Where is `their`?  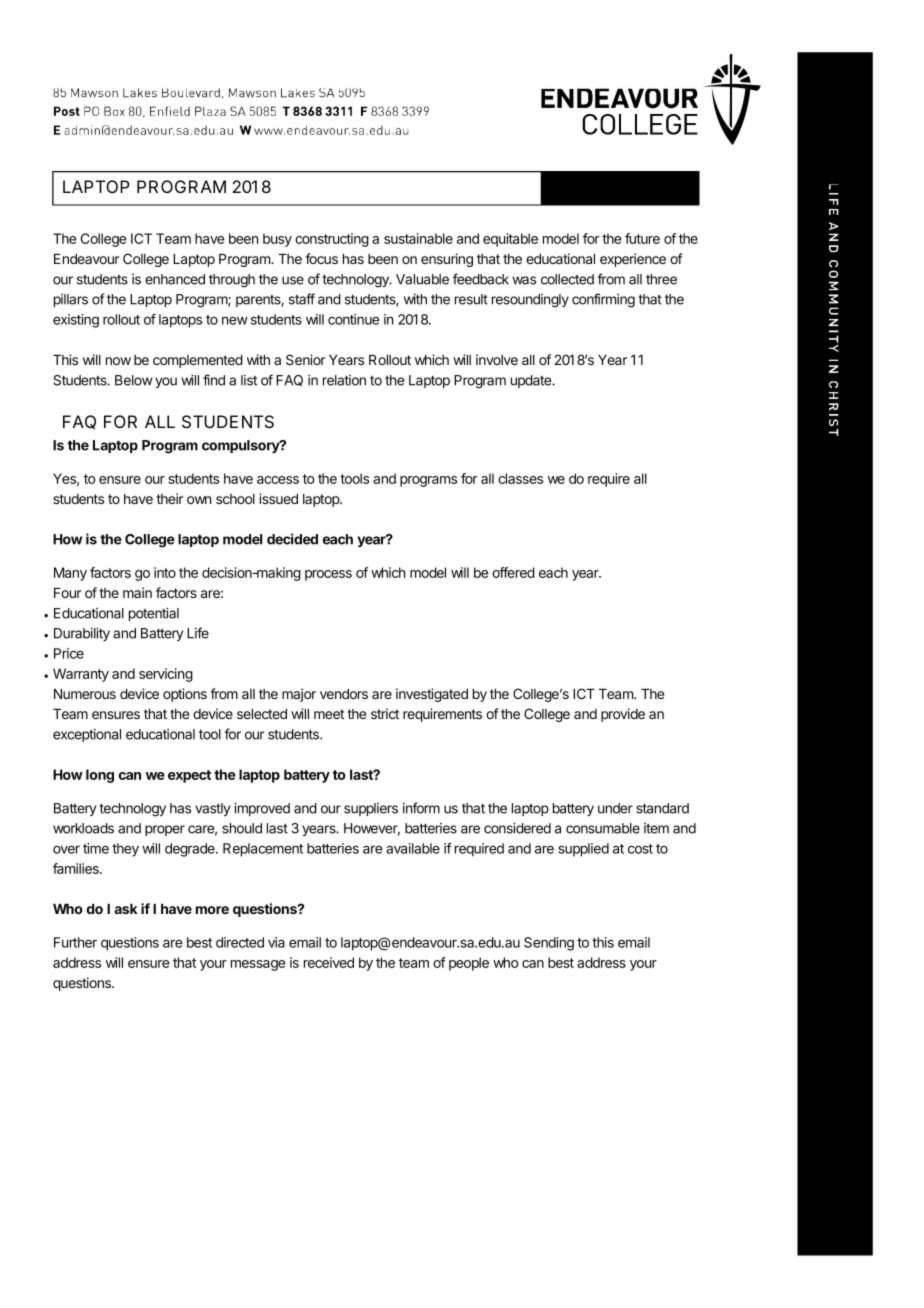
their is located at coordinates (169, 498).
